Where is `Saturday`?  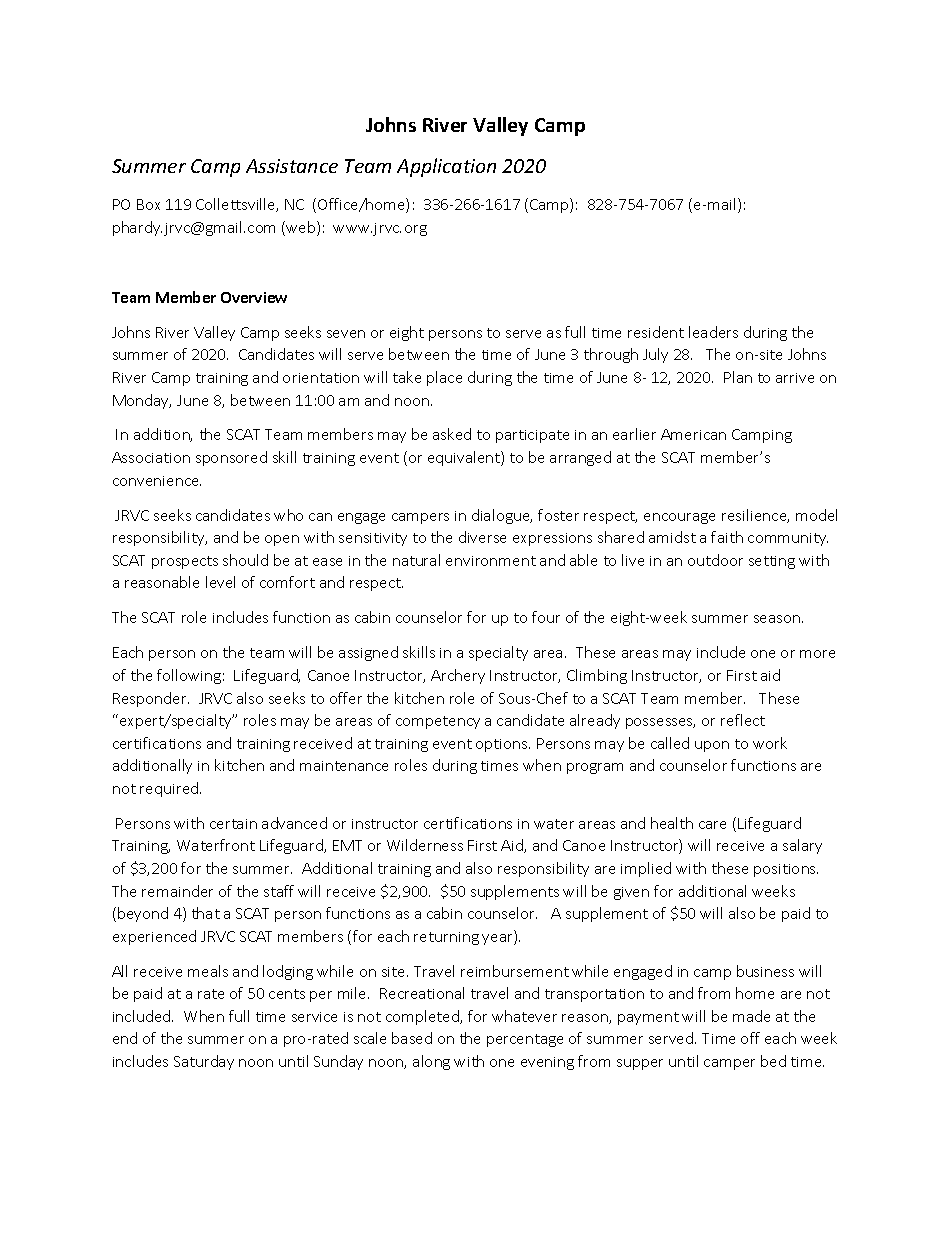 Saturday is located at coordinates (204, 1062).
